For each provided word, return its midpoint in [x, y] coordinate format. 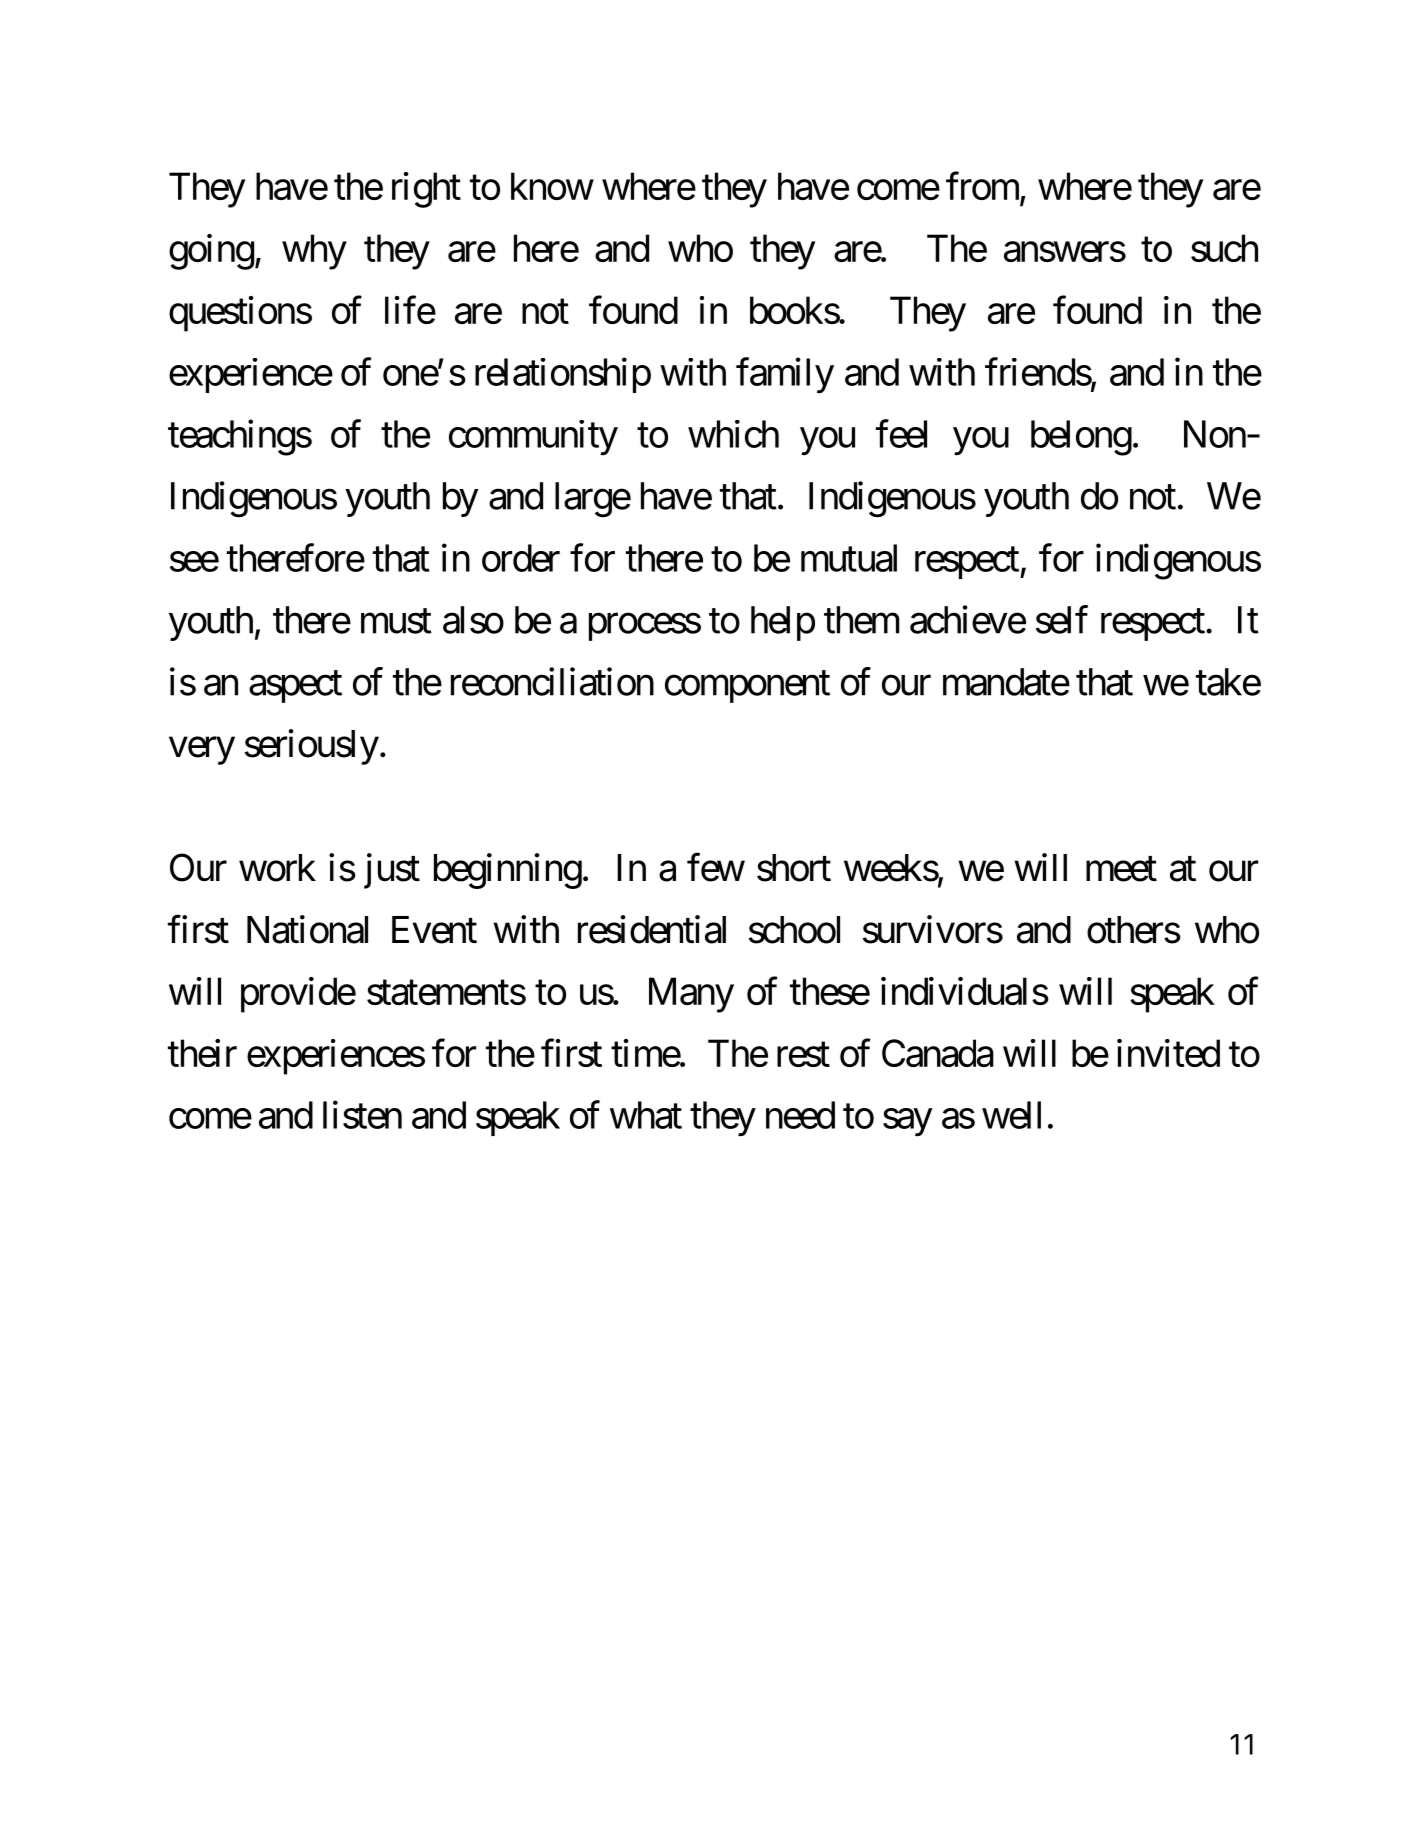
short [794, 868]
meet [1121, 869]
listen [362, 1115]
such [1224, 248]
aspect [295, 687]
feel [901, 434]
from [983, 187]
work [277, 868]
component [747, 687]
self [1062, 619]
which [733, 434]
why [314, 252]
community [533, 438]
